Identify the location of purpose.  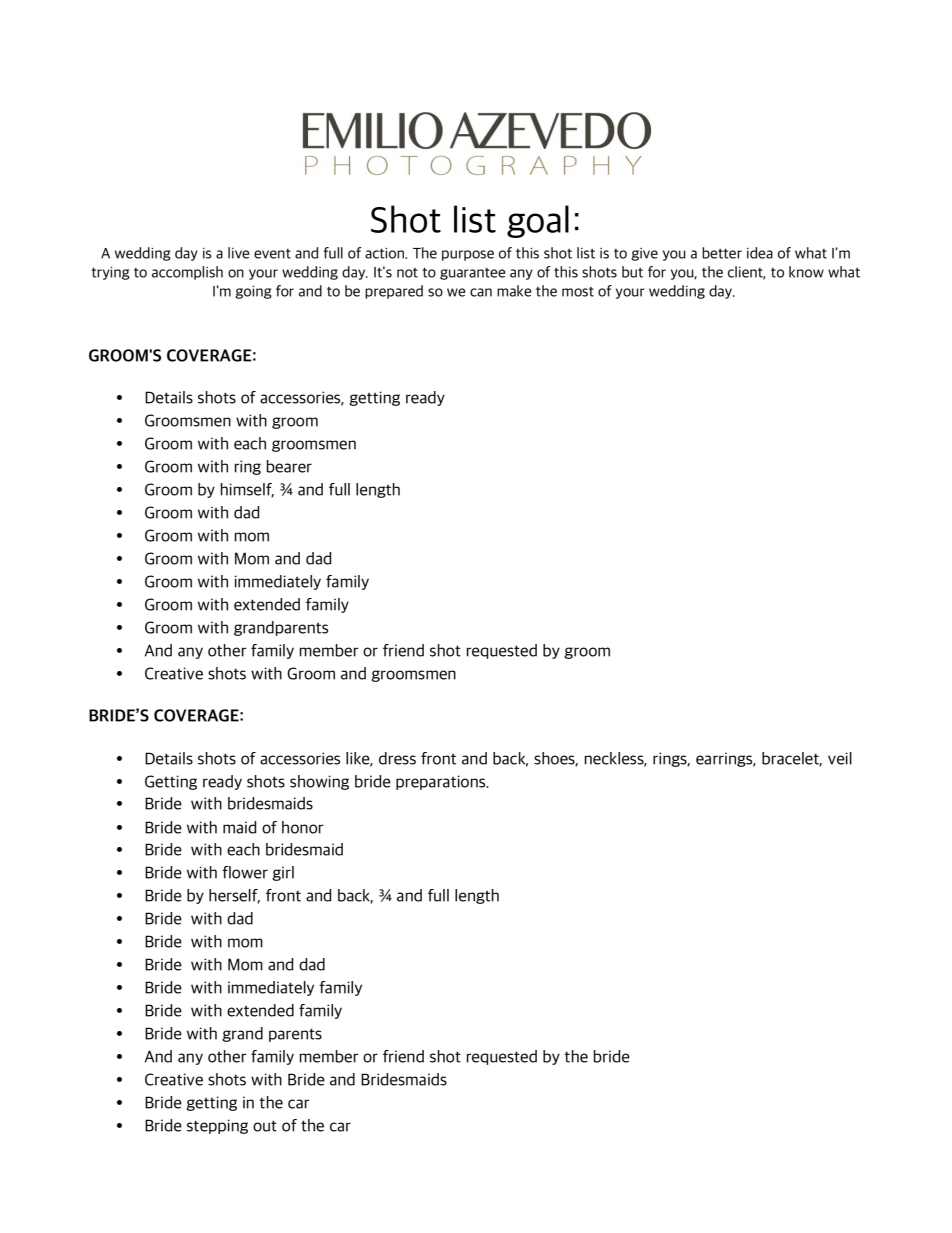
(468, 255).
